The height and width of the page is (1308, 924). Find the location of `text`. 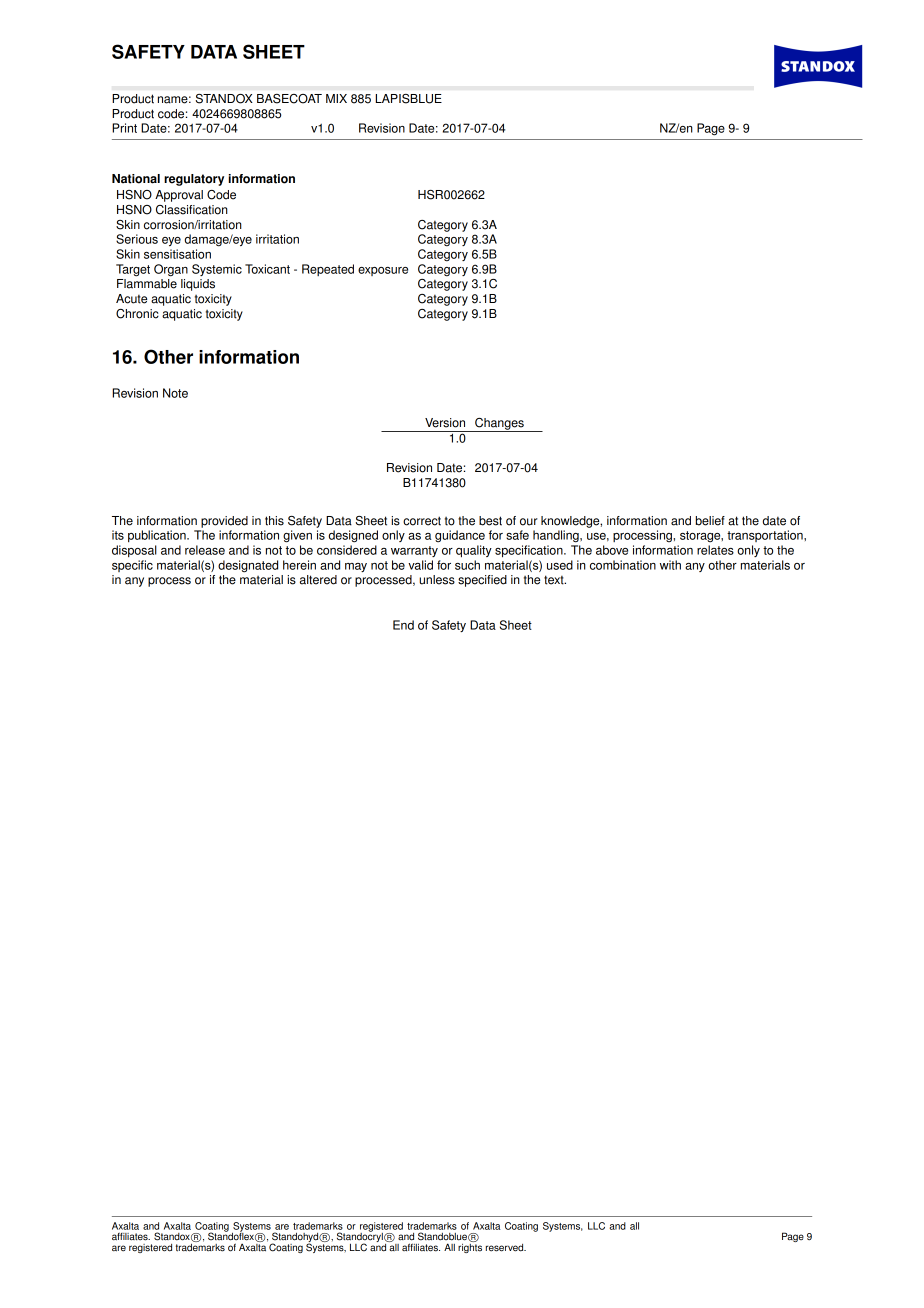

text is located at coordinates (555, 580).
